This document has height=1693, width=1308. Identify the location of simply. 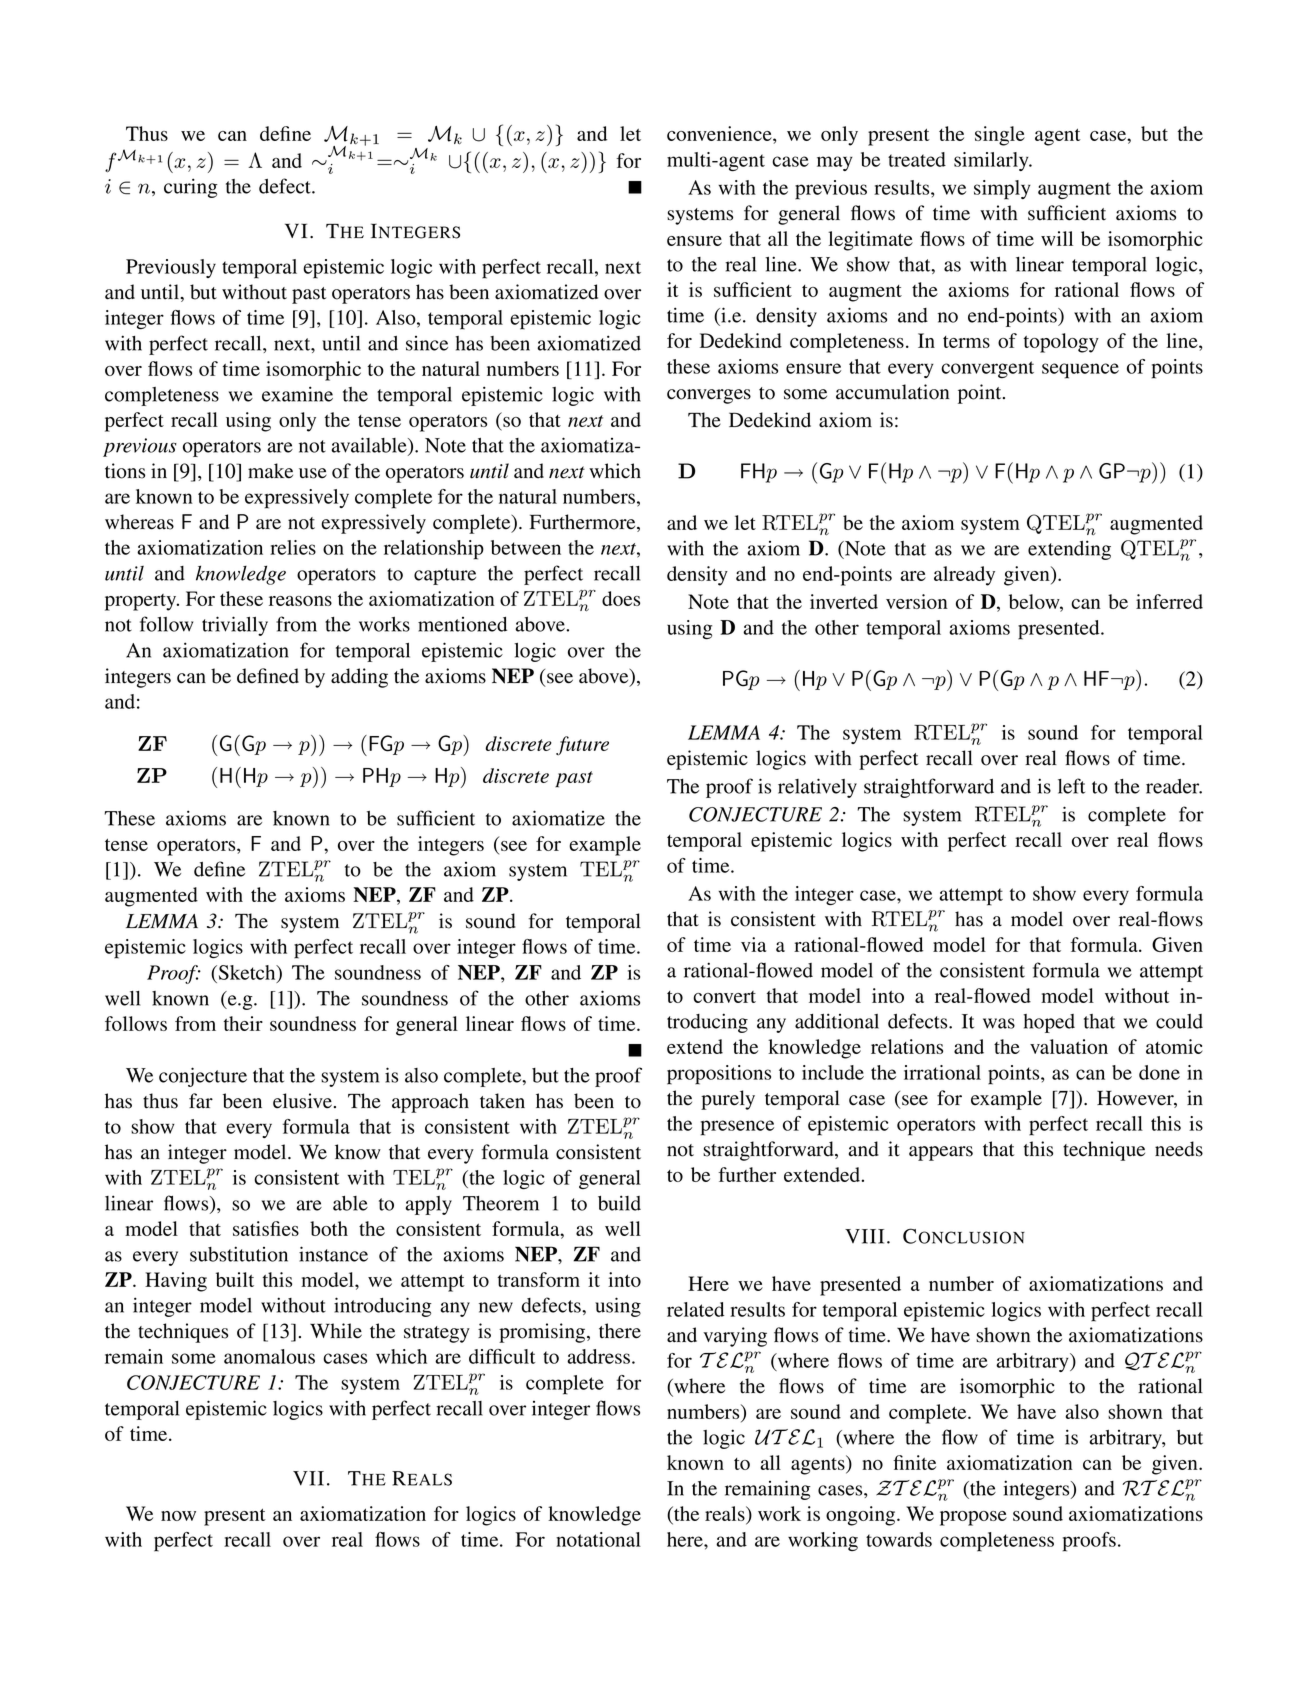
(1002, 190).
